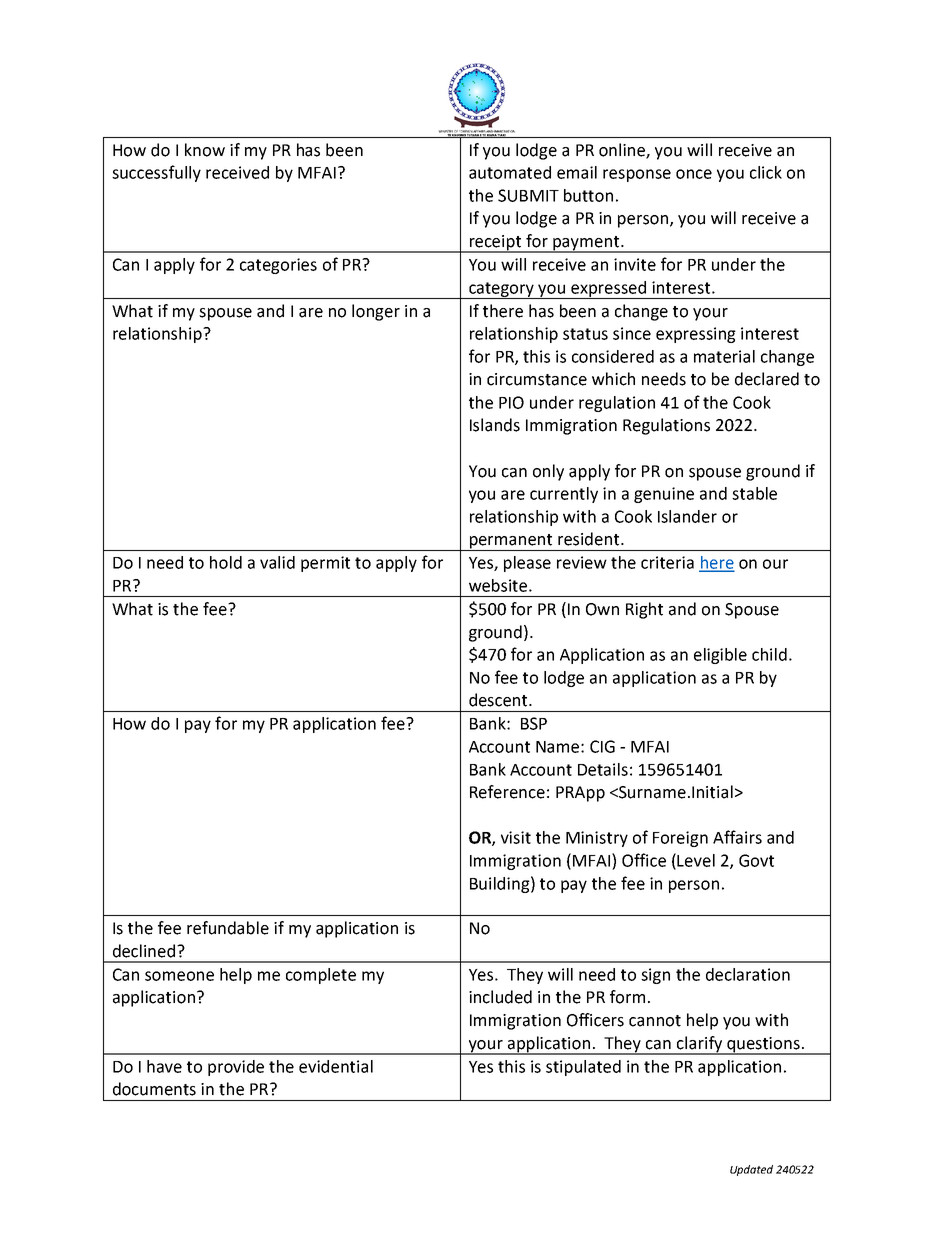 The image size is (952, 1233). Describe the element at coordinates (499, 700) in the screenshot. I see `descent` at that location.
